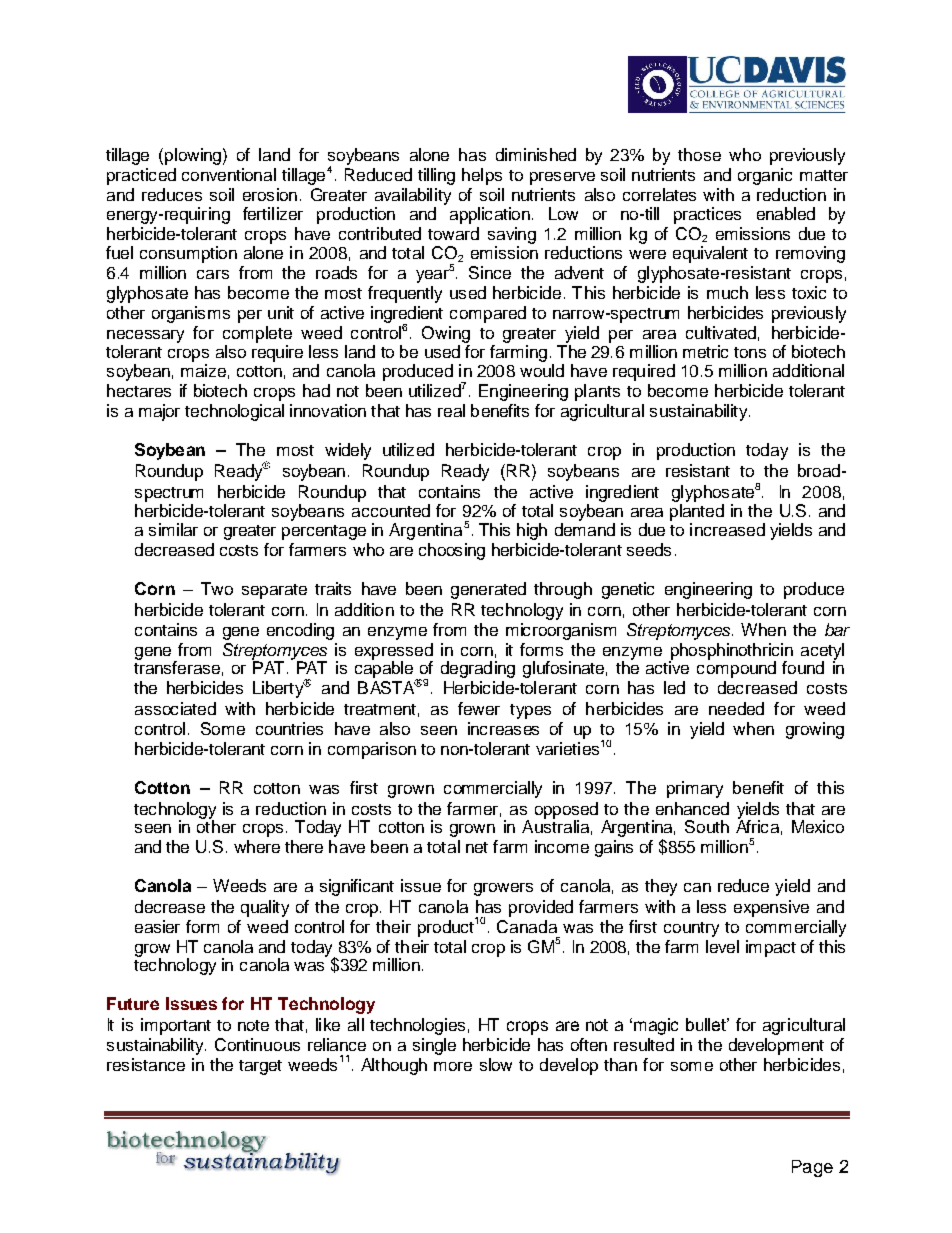 This screenshot has height=1233, width=952. Describe the element at coordinates (532, 531) in the screenshot. I see `high` at that location.
